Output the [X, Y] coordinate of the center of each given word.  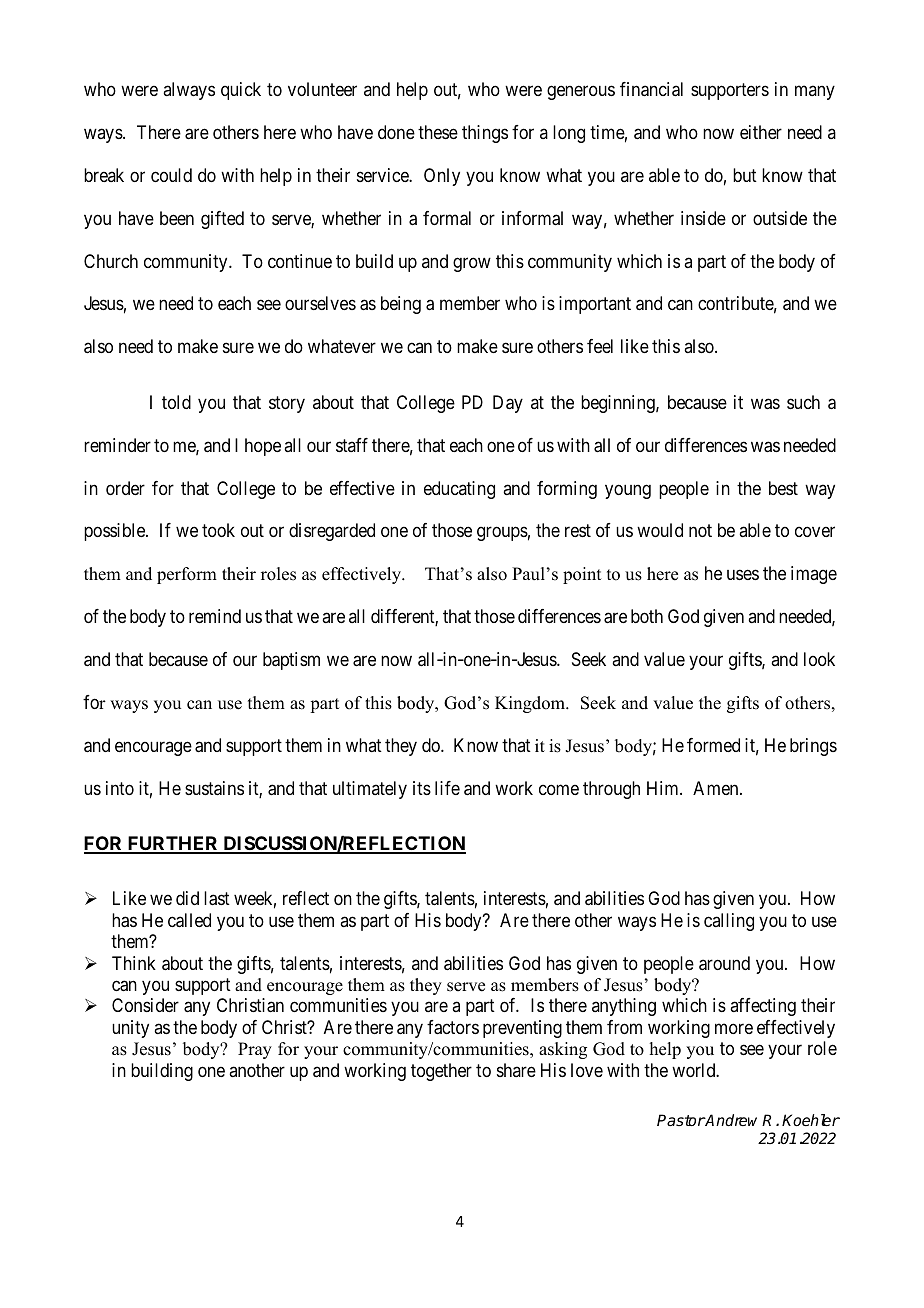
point [582, 575]
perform [187, 575]
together [441, 1072]
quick [241, 91]
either [761, 132]
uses [743, 575]
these [438, 132]
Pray [255, 1050]
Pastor [681, 1120]
